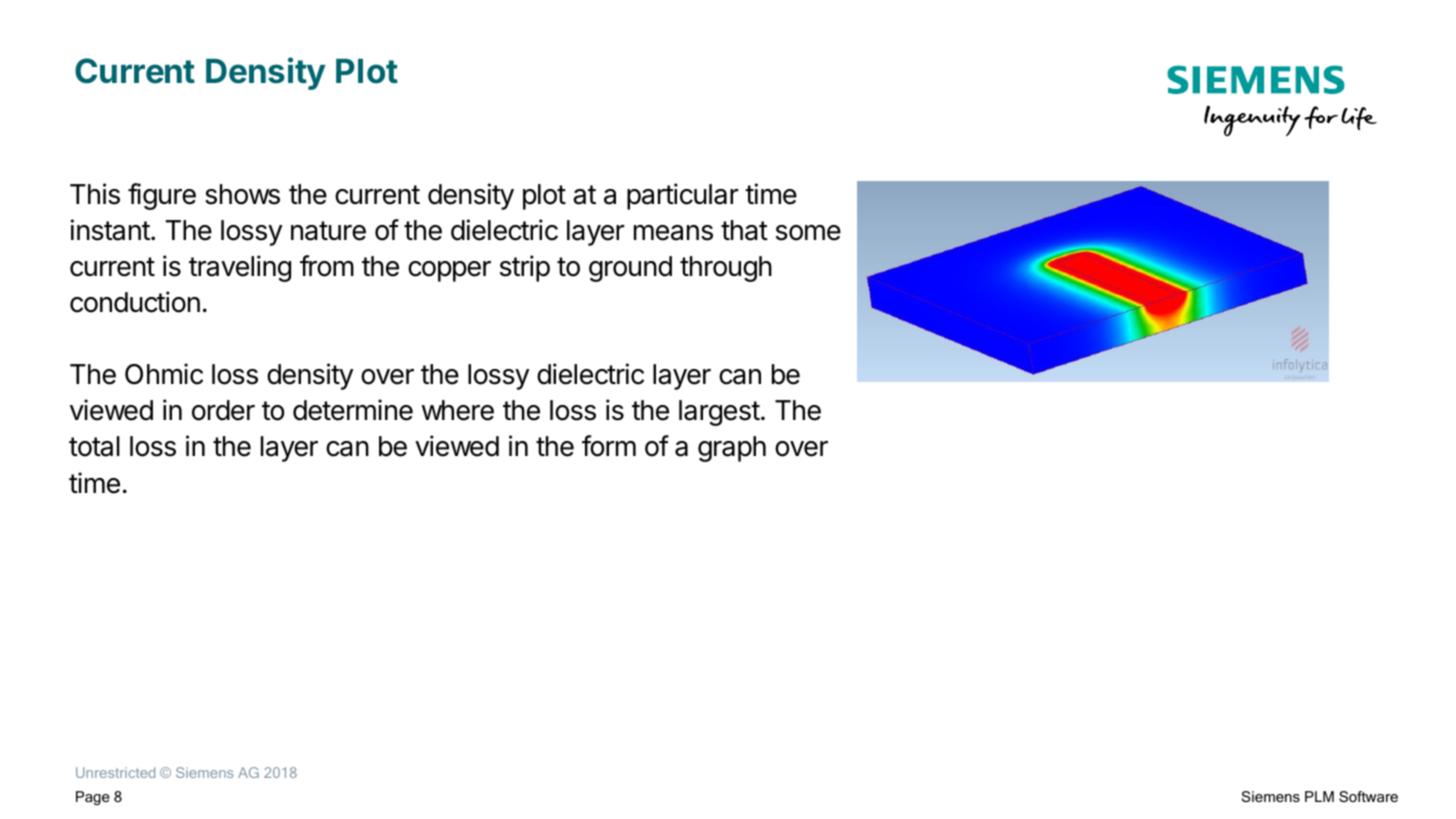 This page has height=819, width=1456. Describe the element at coordinates (808, 233) in the page. I see `some` at that location.
